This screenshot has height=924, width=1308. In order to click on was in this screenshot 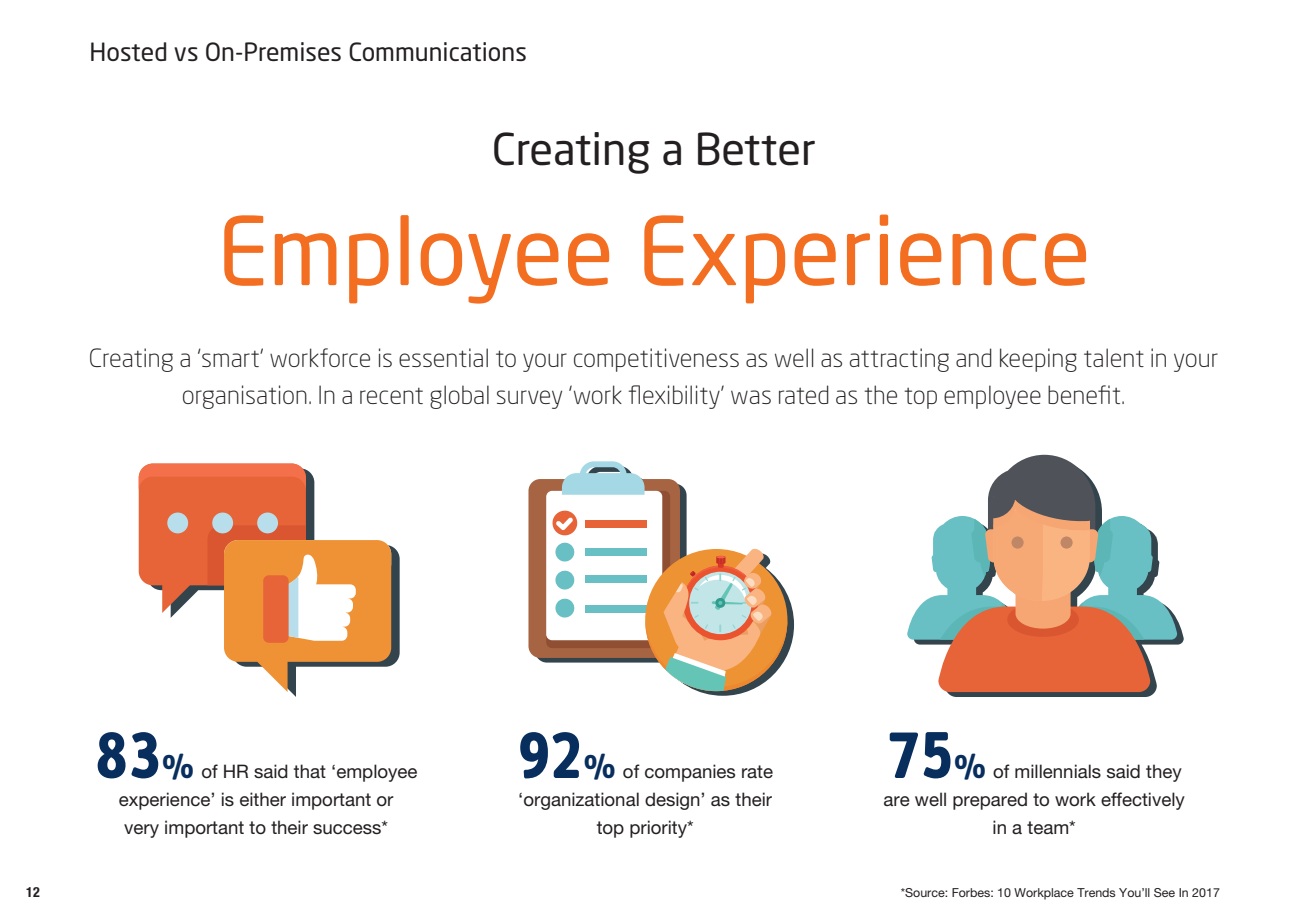, I will do `click(751, 397)`.
